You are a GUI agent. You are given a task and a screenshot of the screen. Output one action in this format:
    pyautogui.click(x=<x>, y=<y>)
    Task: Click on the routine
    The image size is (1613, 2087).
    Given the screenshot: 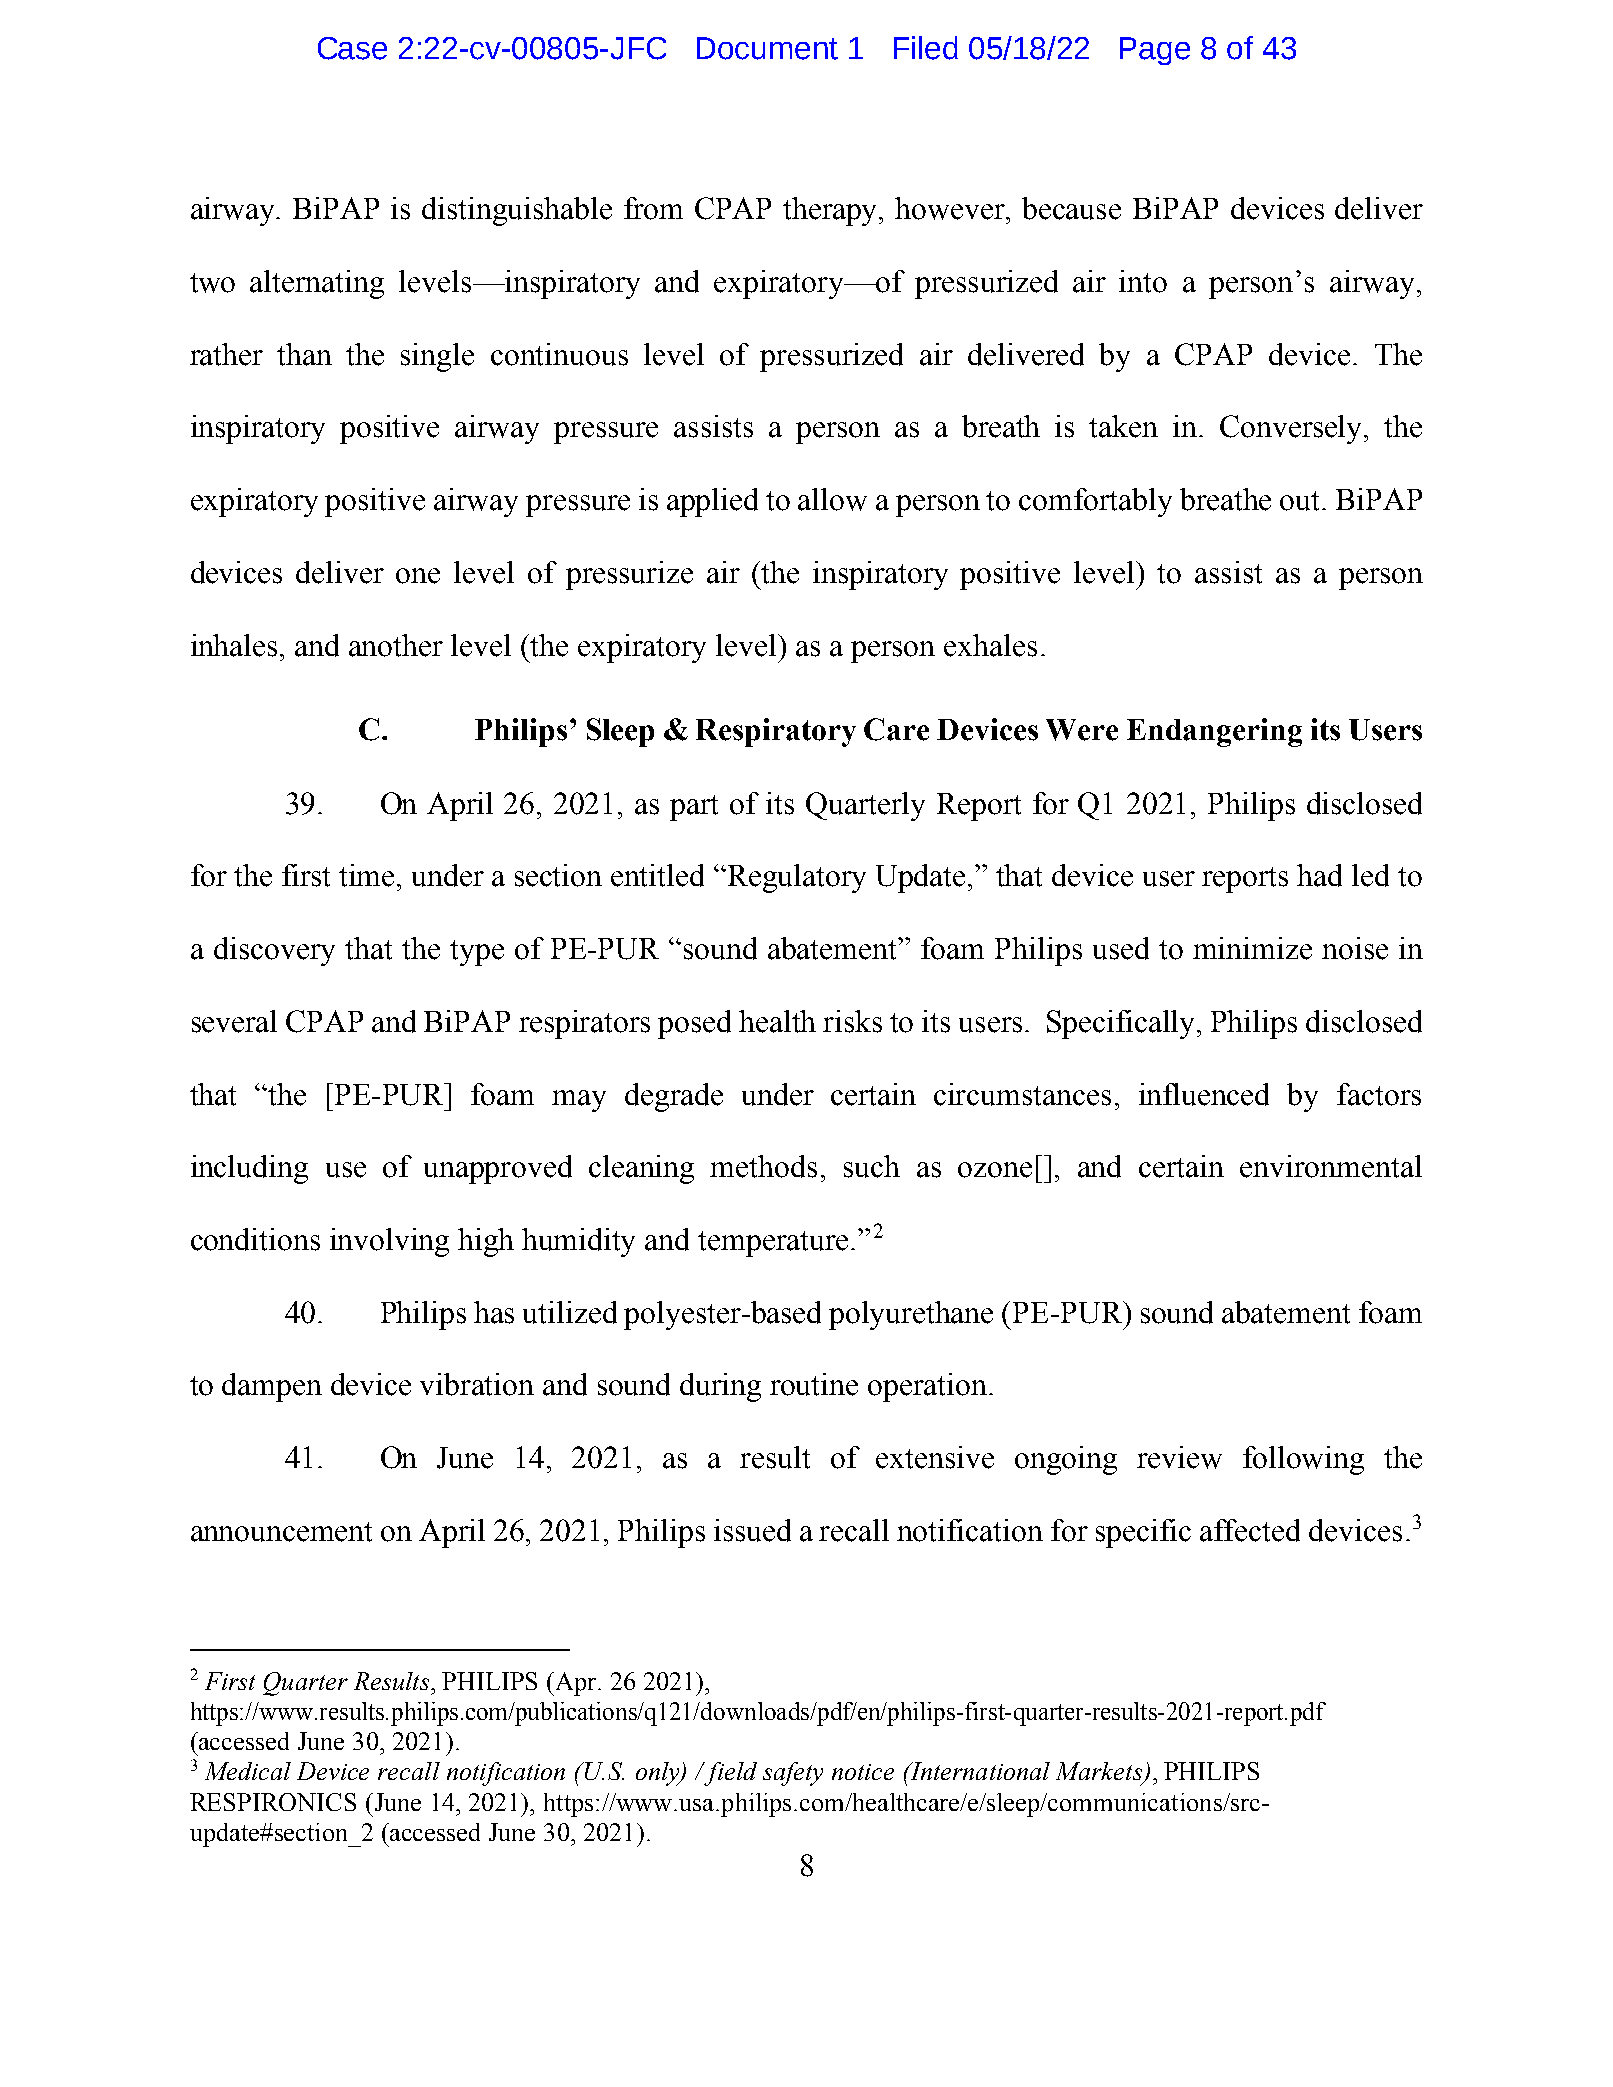 What is the action you would take?
    pyautogui.click(x=814, y=1384)
